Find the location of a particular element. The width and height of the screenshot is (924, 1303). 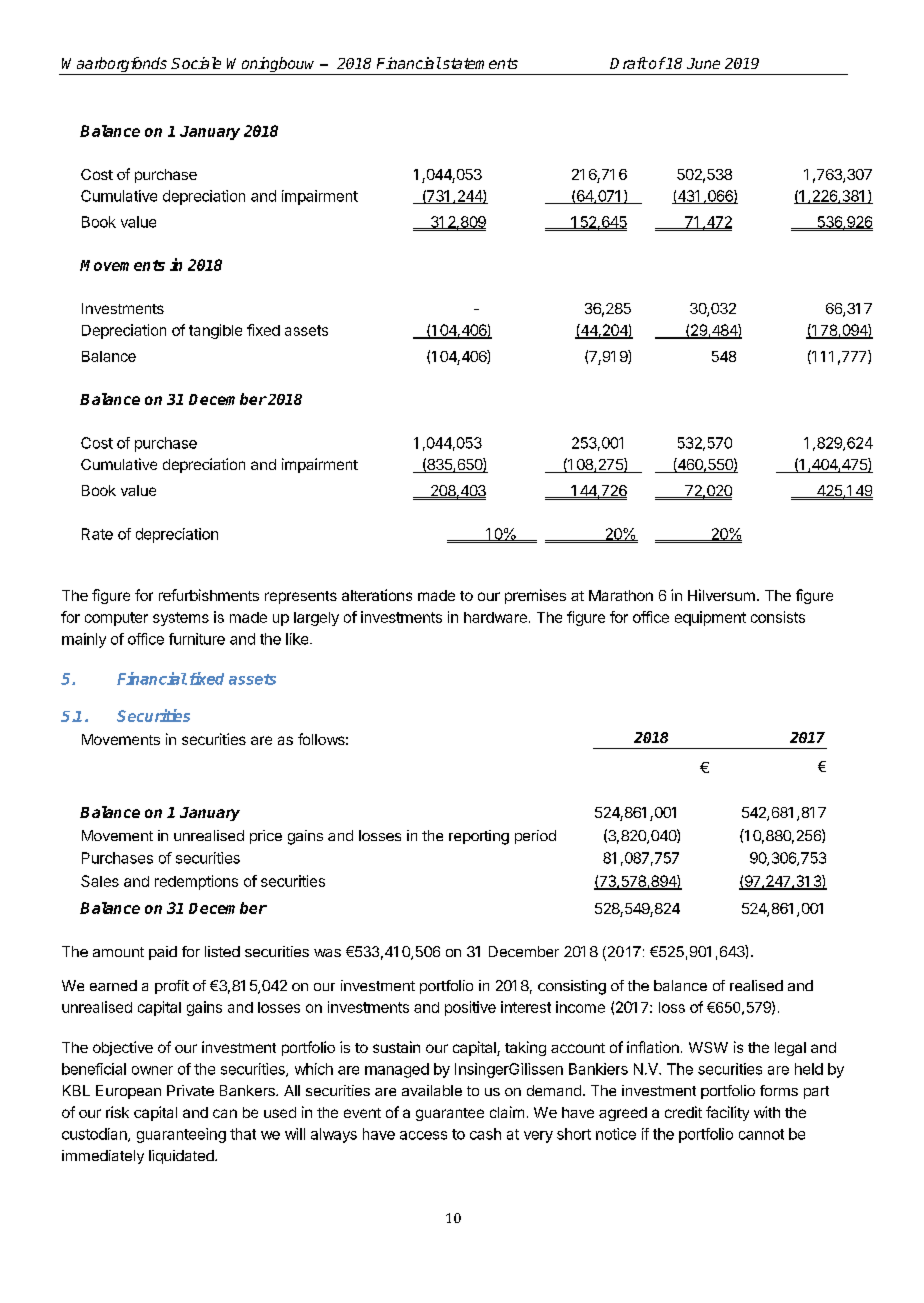

Draft is located at coordinates (629, 63).
